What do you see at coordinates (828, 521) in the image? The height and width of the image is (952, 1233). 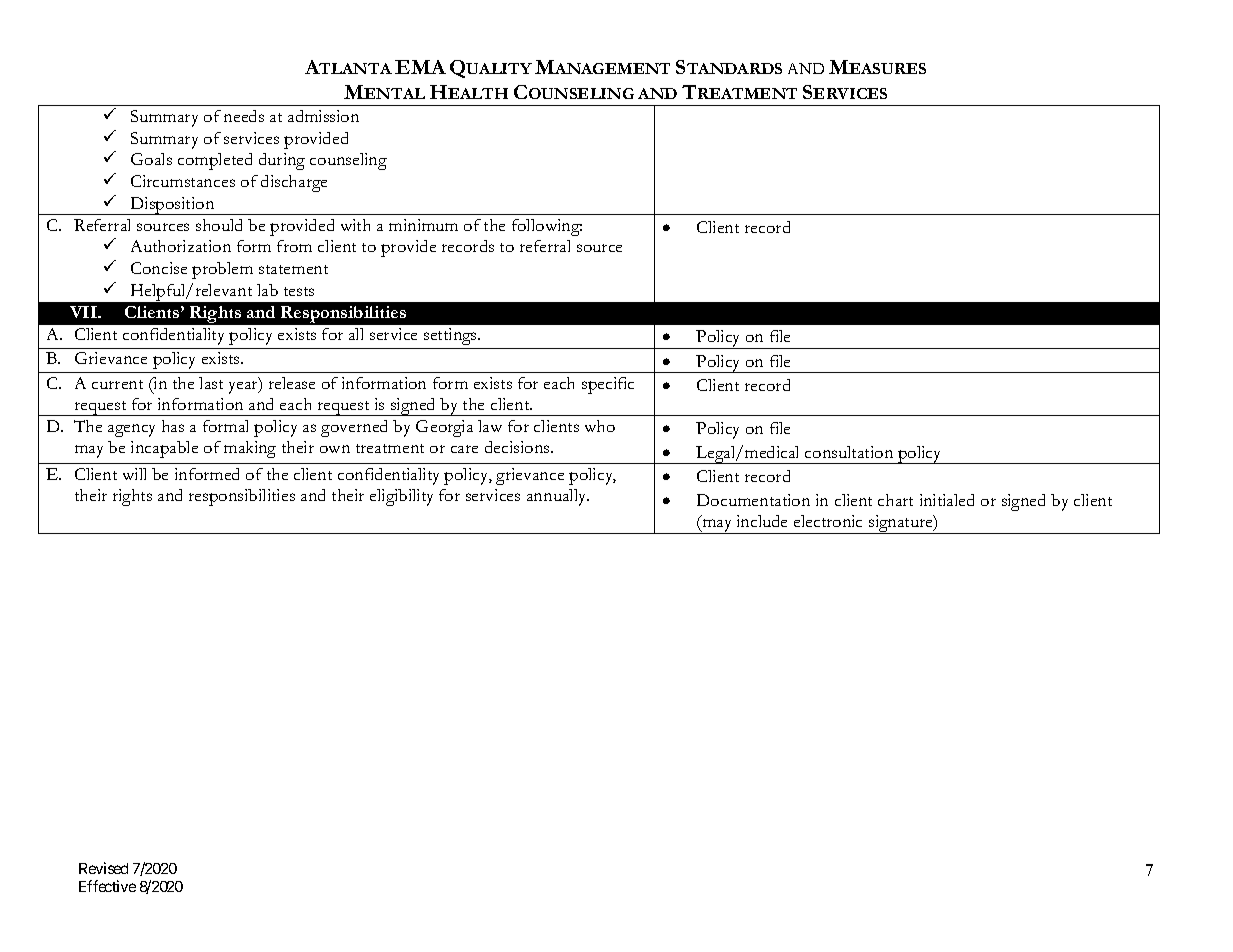 I see `electronic` at bounding box center [828, 521].
